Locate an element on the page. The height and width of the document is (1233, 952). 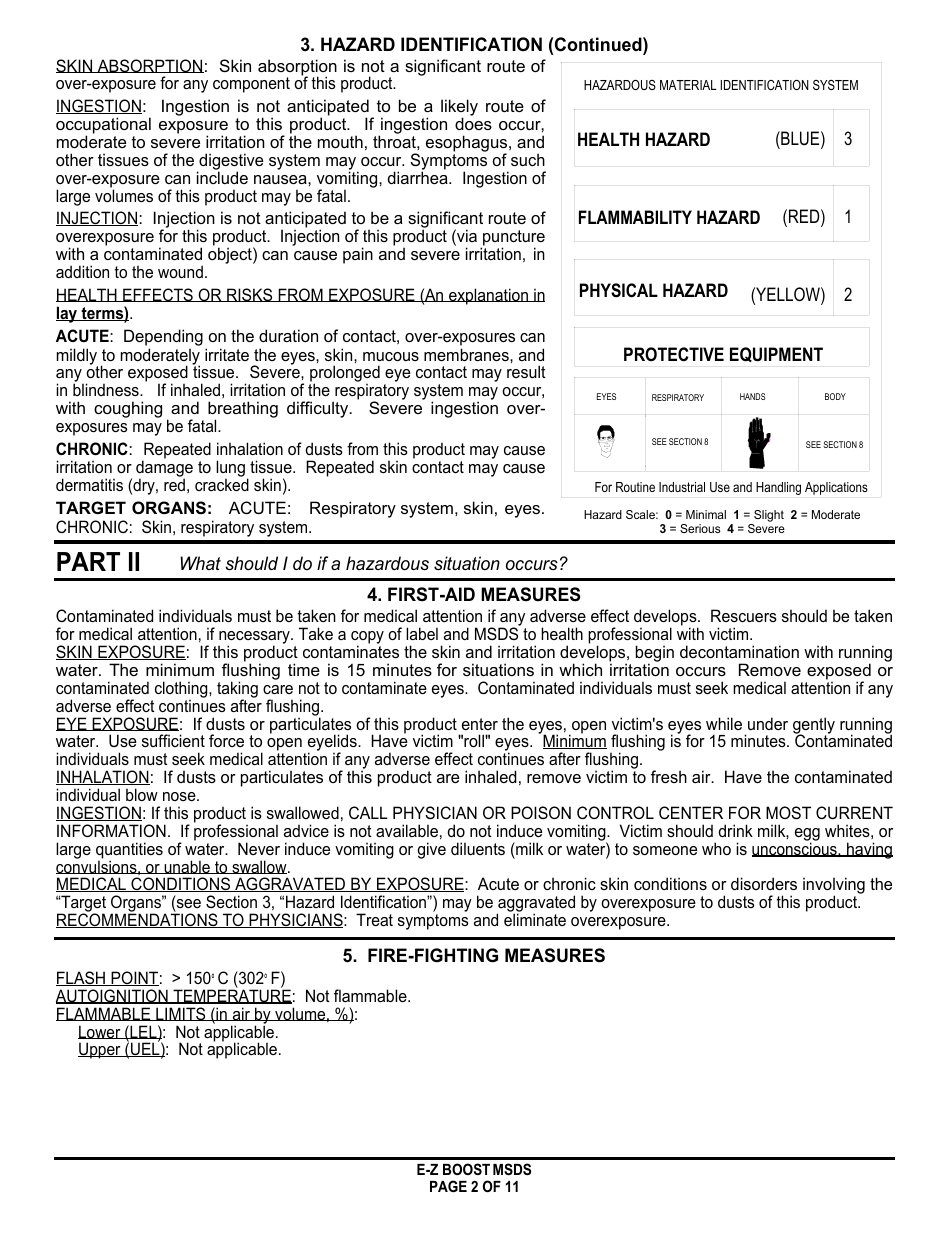
clothing is located at coordinates (182, 689).
